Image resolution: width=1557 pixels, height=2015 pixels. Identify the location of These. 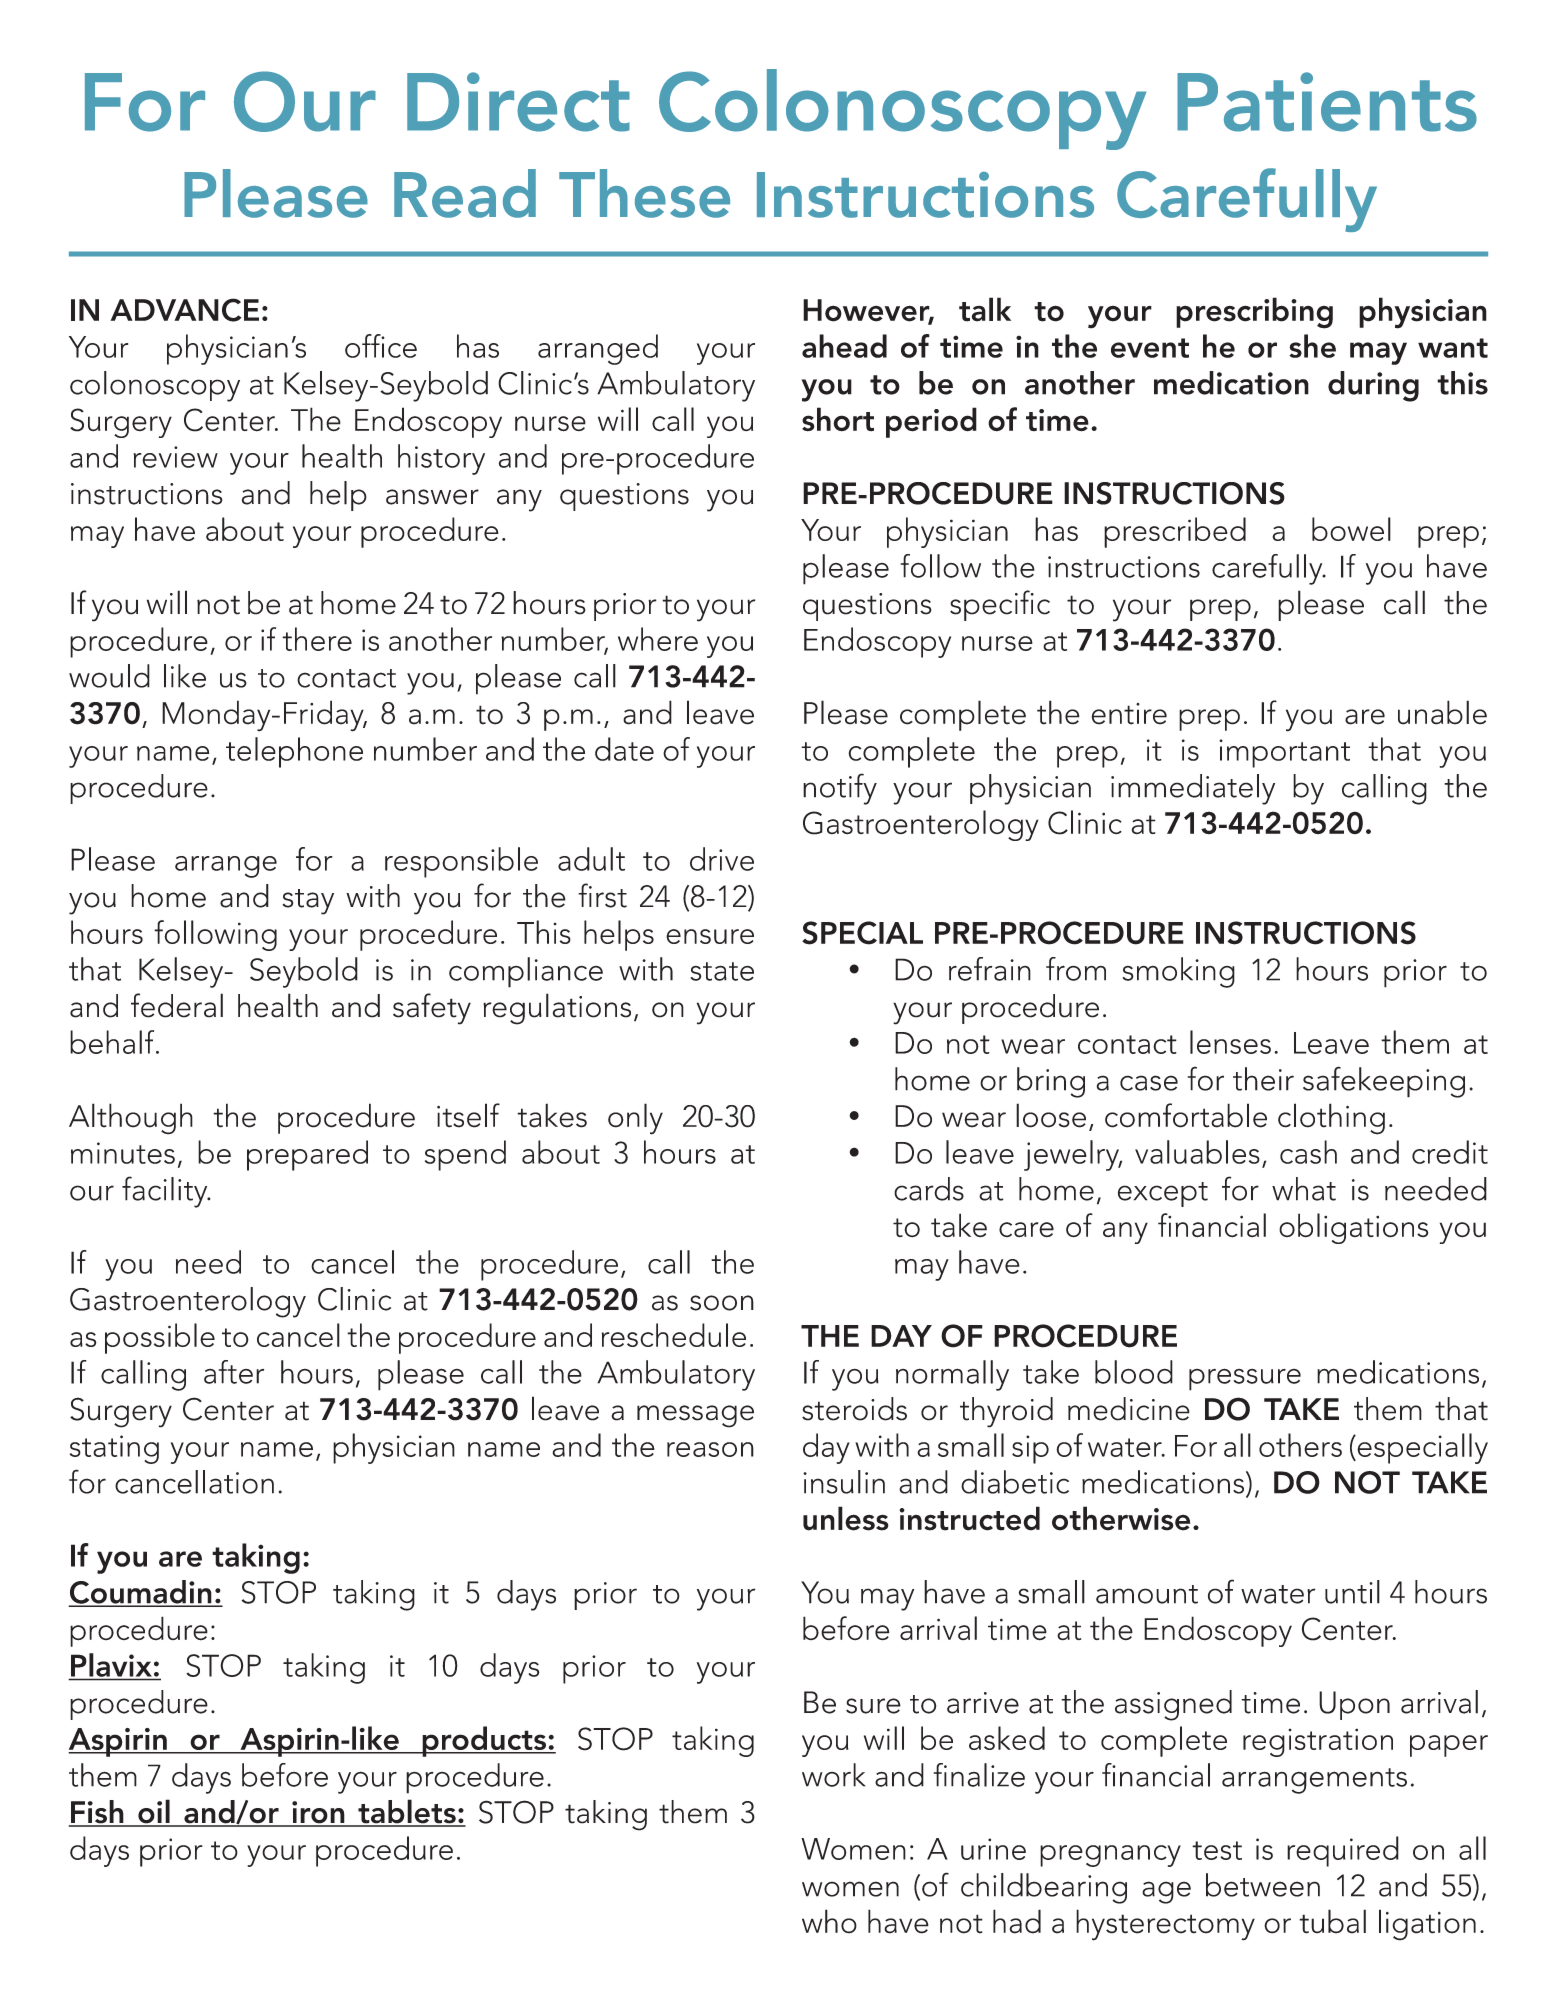
(644, 193).
